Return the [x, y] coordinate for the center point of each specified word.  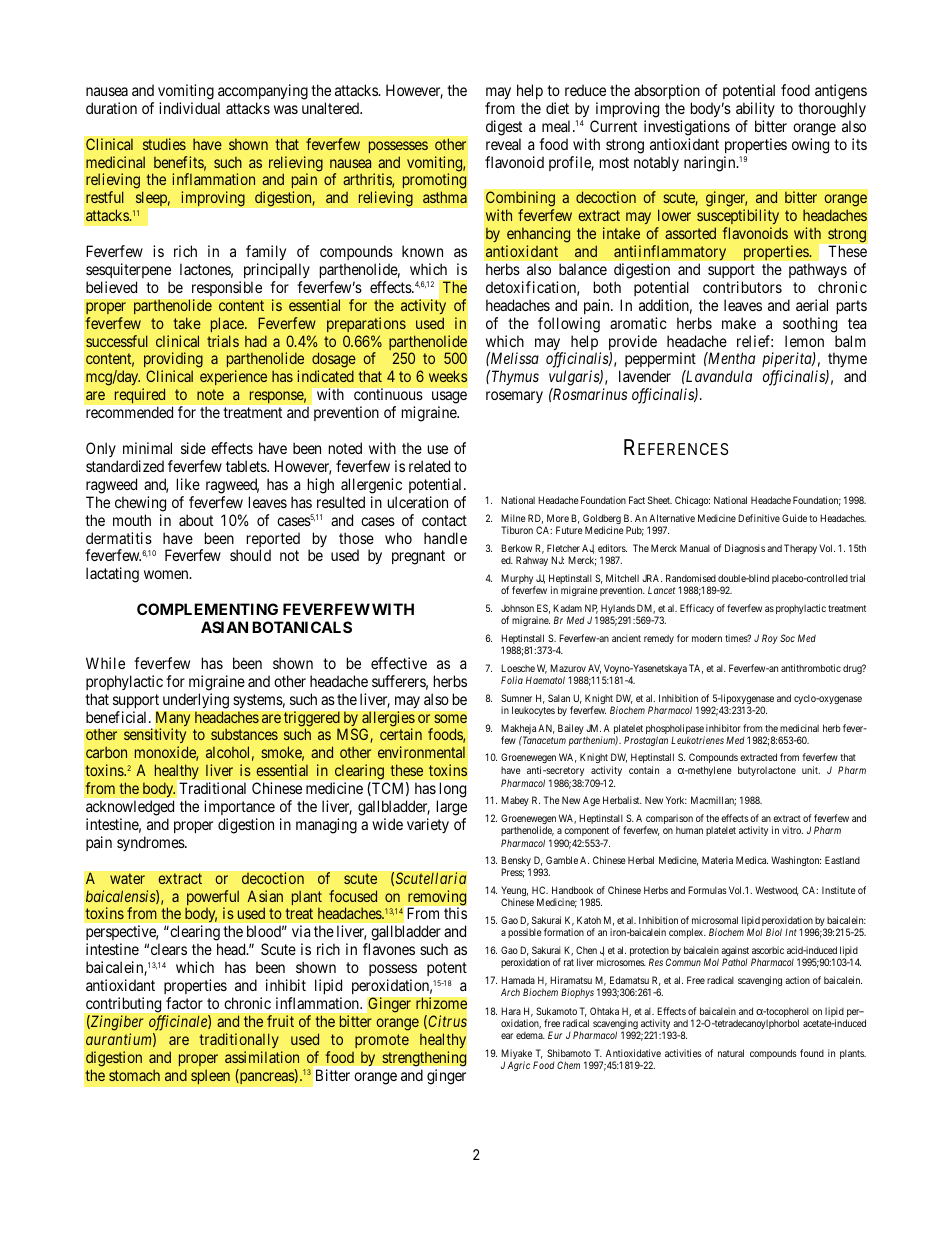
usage [449, 399]
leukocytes [533, 711]
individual [189, 108]
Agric [518, 1066]
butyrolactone [767, 771]
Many [173, 720]
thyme [846, 361]
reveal [503, 144]
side [193, 448]
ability [755, 109]
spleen [210, 1077]
